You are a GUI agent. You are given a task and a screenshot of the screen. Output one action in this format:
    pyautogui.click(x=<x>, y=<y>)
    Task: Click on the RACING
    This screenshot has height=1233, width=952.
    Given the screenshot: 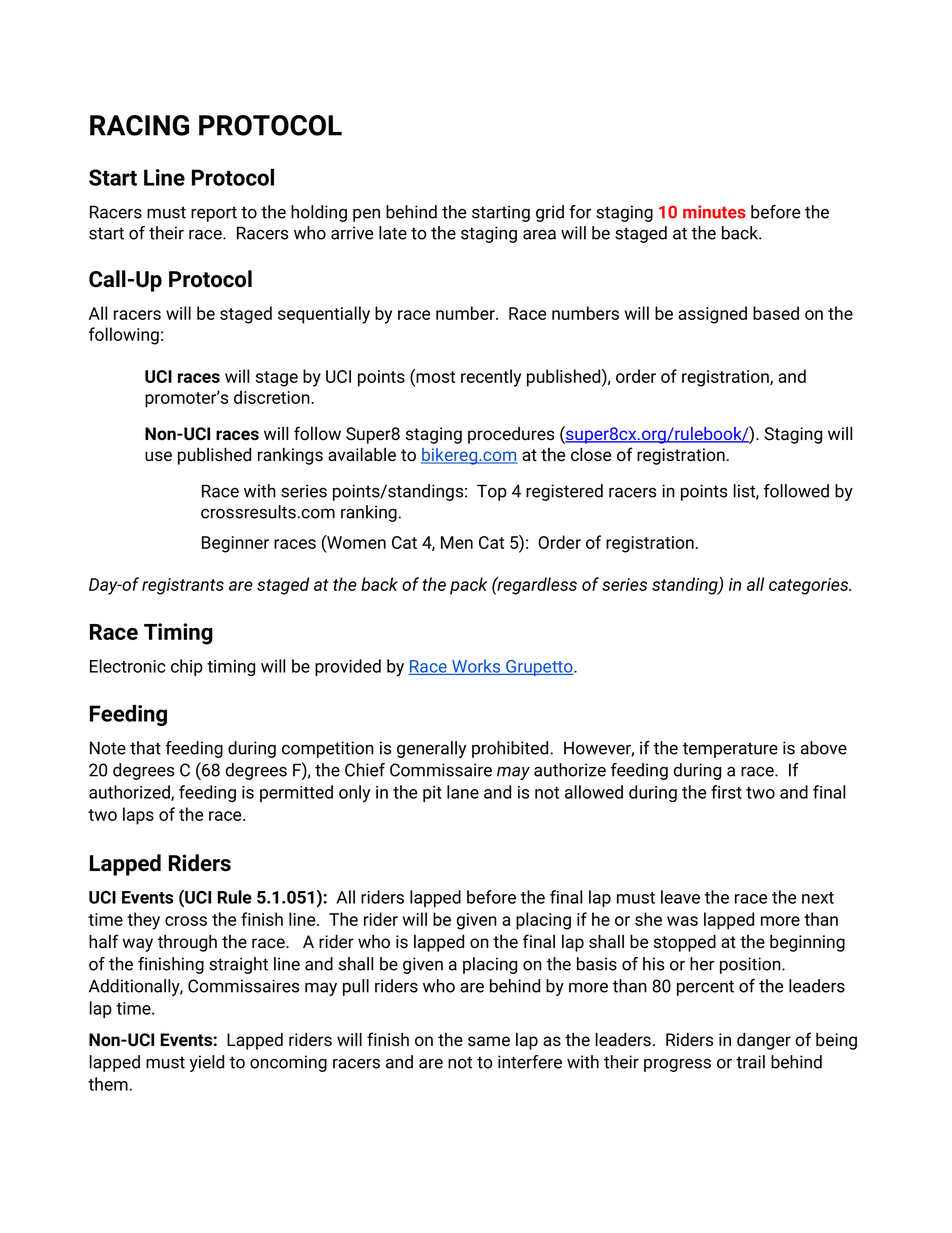 What is the action you would take?
    pyautogui.click(x=139, y=125)
